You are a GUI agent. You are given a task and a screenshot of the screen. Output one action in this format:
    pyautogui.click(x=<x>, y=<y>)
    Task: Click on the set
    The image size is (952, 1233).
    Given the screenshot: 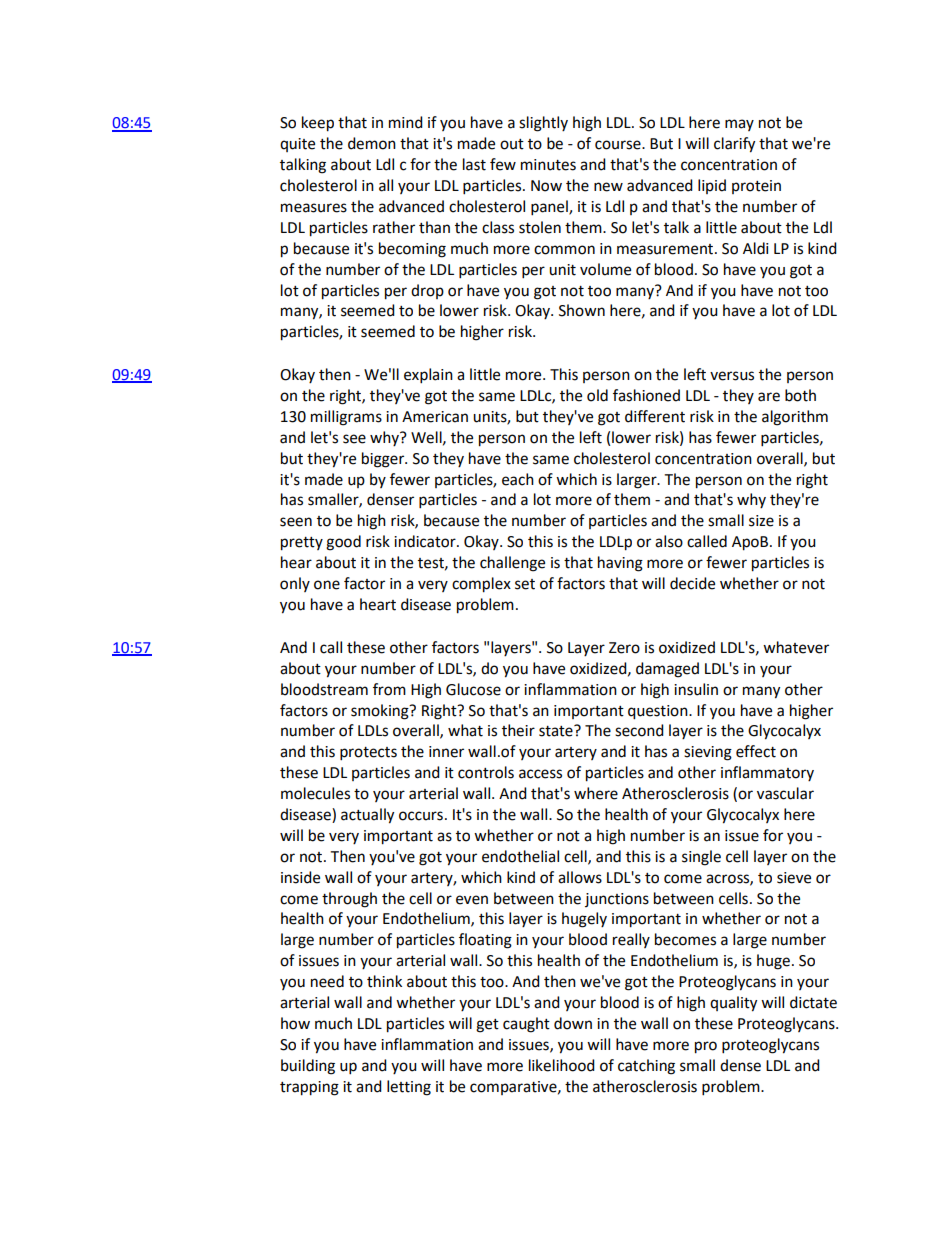 What is the action you would take?
    pyautogui.click(x=525, y=584)
